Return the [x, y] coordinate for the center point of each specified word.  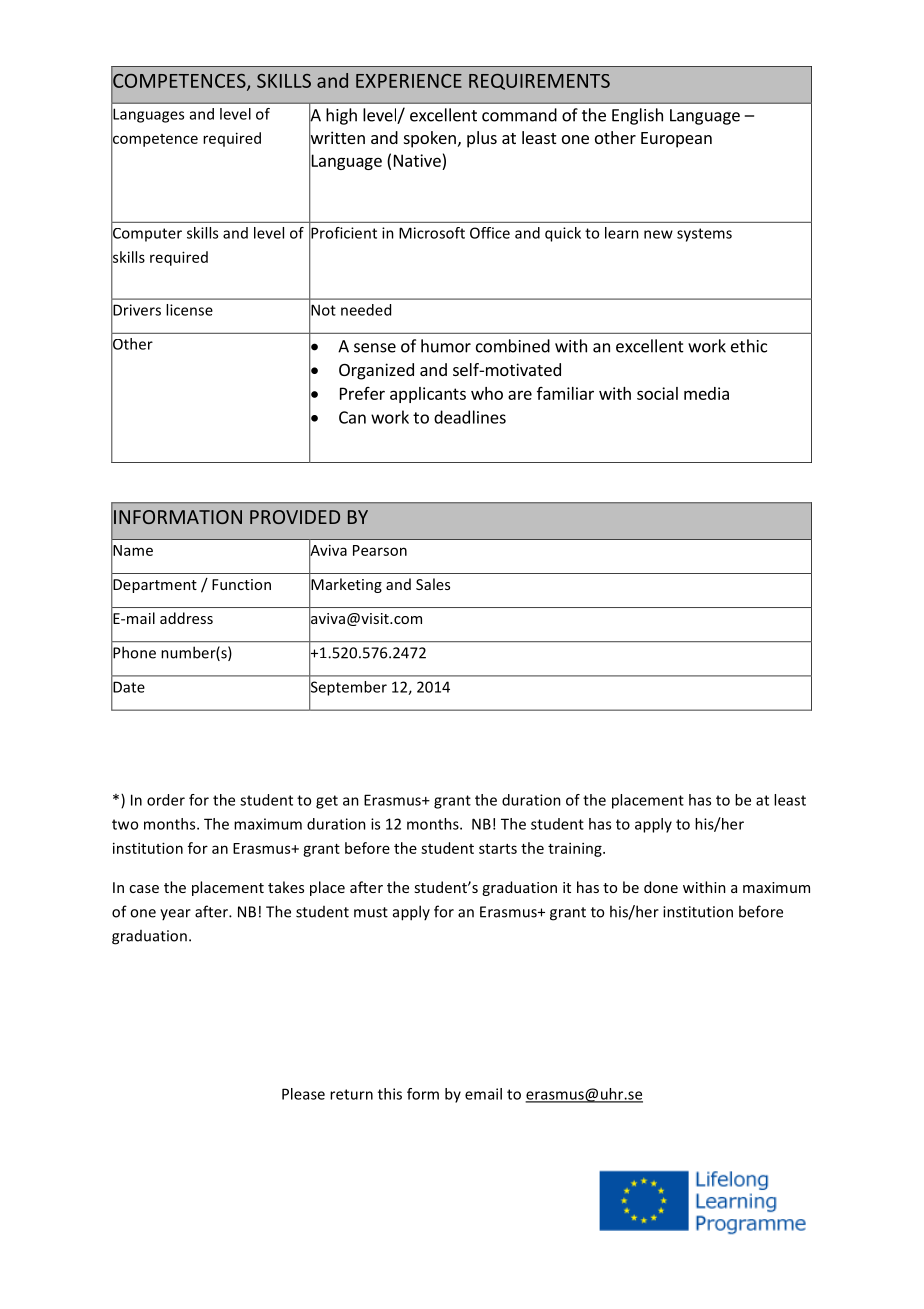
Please [303, 1094]
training [576, 849]
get [327, 802]
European [676, 140]
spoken [430, 139]
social [657, 393]
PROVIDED [295, 517]
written [337, 138]
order [166, 800]
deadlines [470, 417]
